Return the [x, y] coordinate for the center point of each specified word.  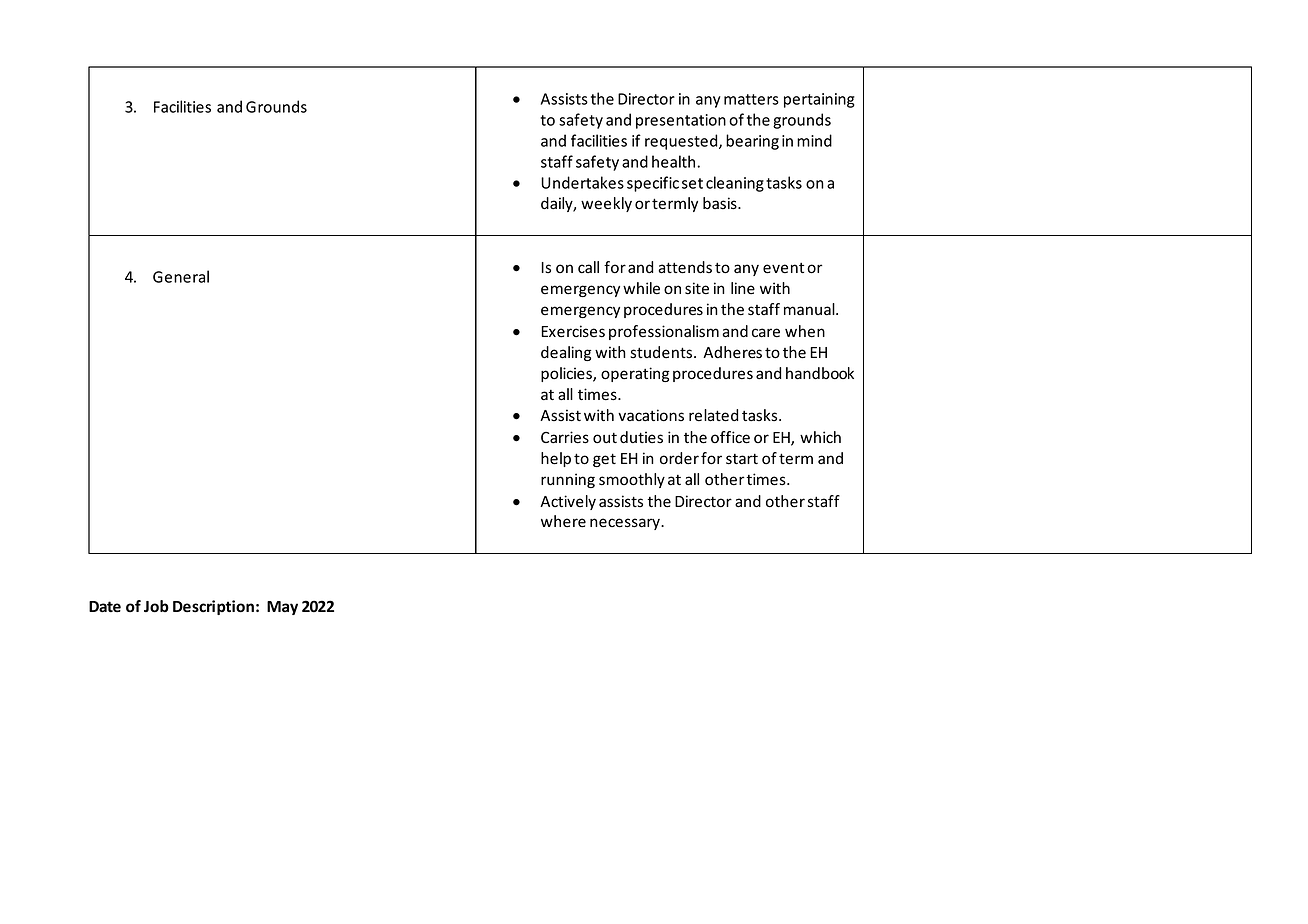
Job [156, 606]
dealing [566, 353]
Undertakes [582, 182]
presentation [681, 121]
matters [751, 99]
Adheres [732, 352]
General [181, 276]
